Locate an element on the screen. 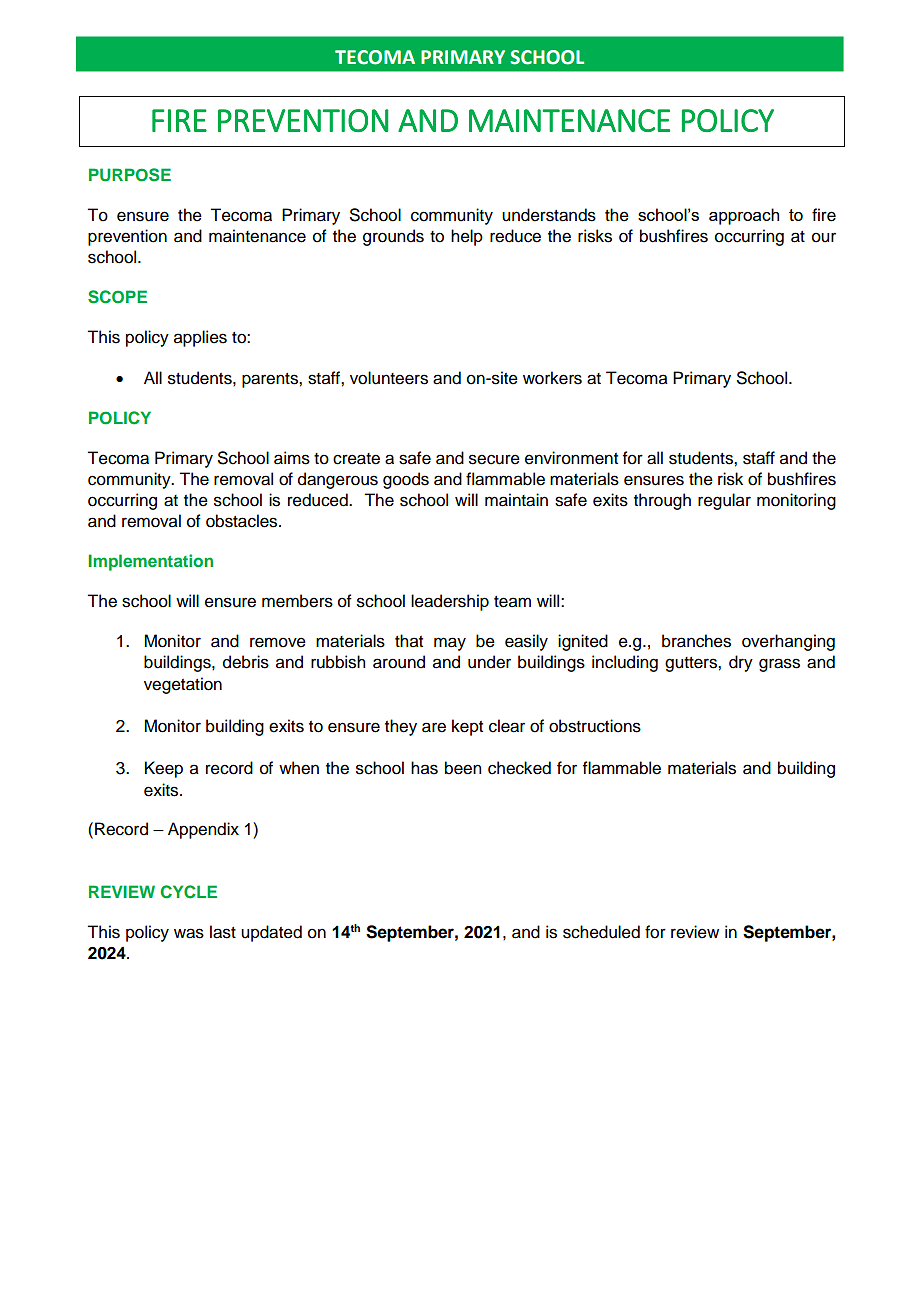 This screenshot has height=1308, width=924. leadership is located at coordinates (450, 602).
